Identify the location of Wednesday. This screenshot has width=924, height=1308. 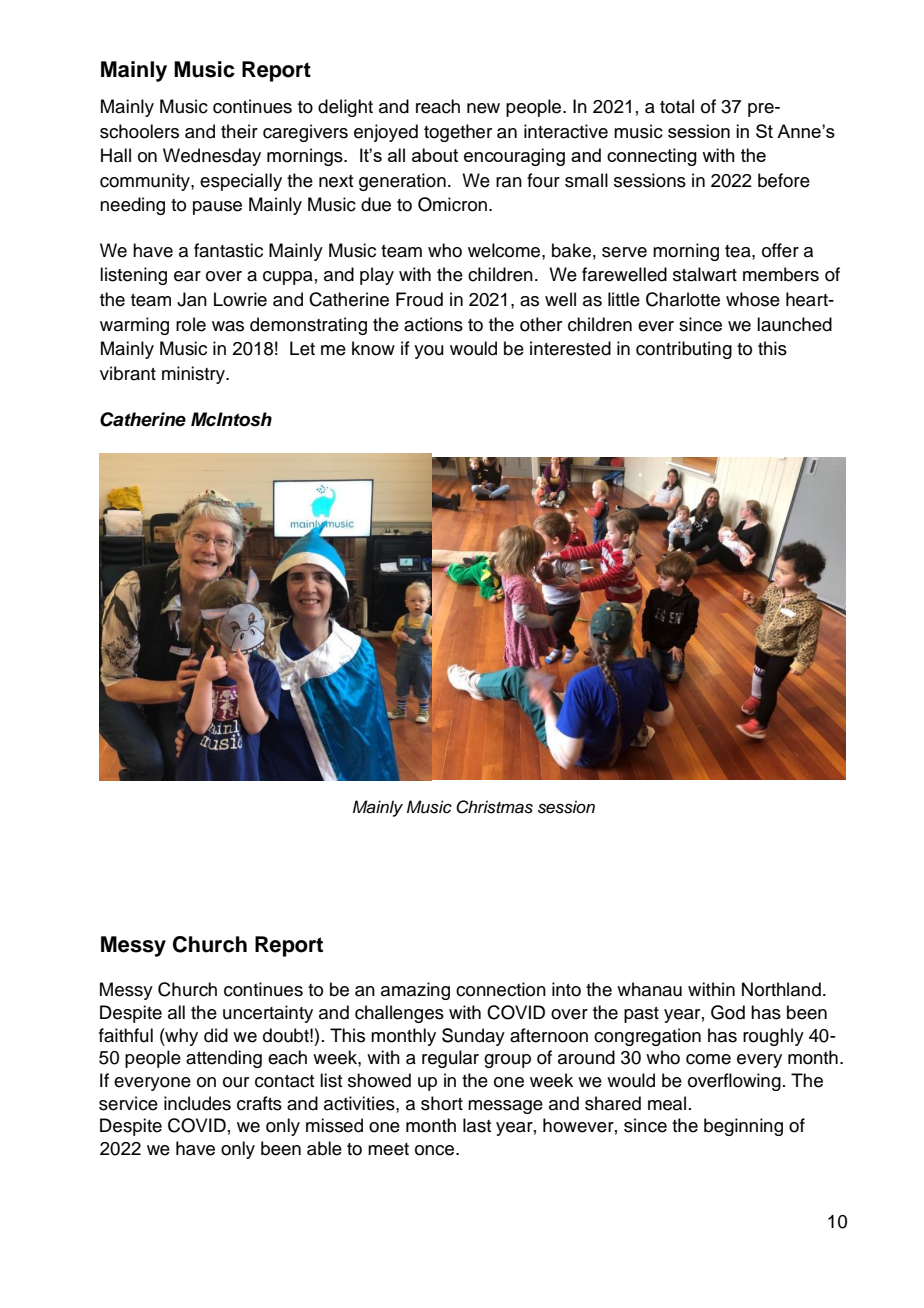
(212, 157).
